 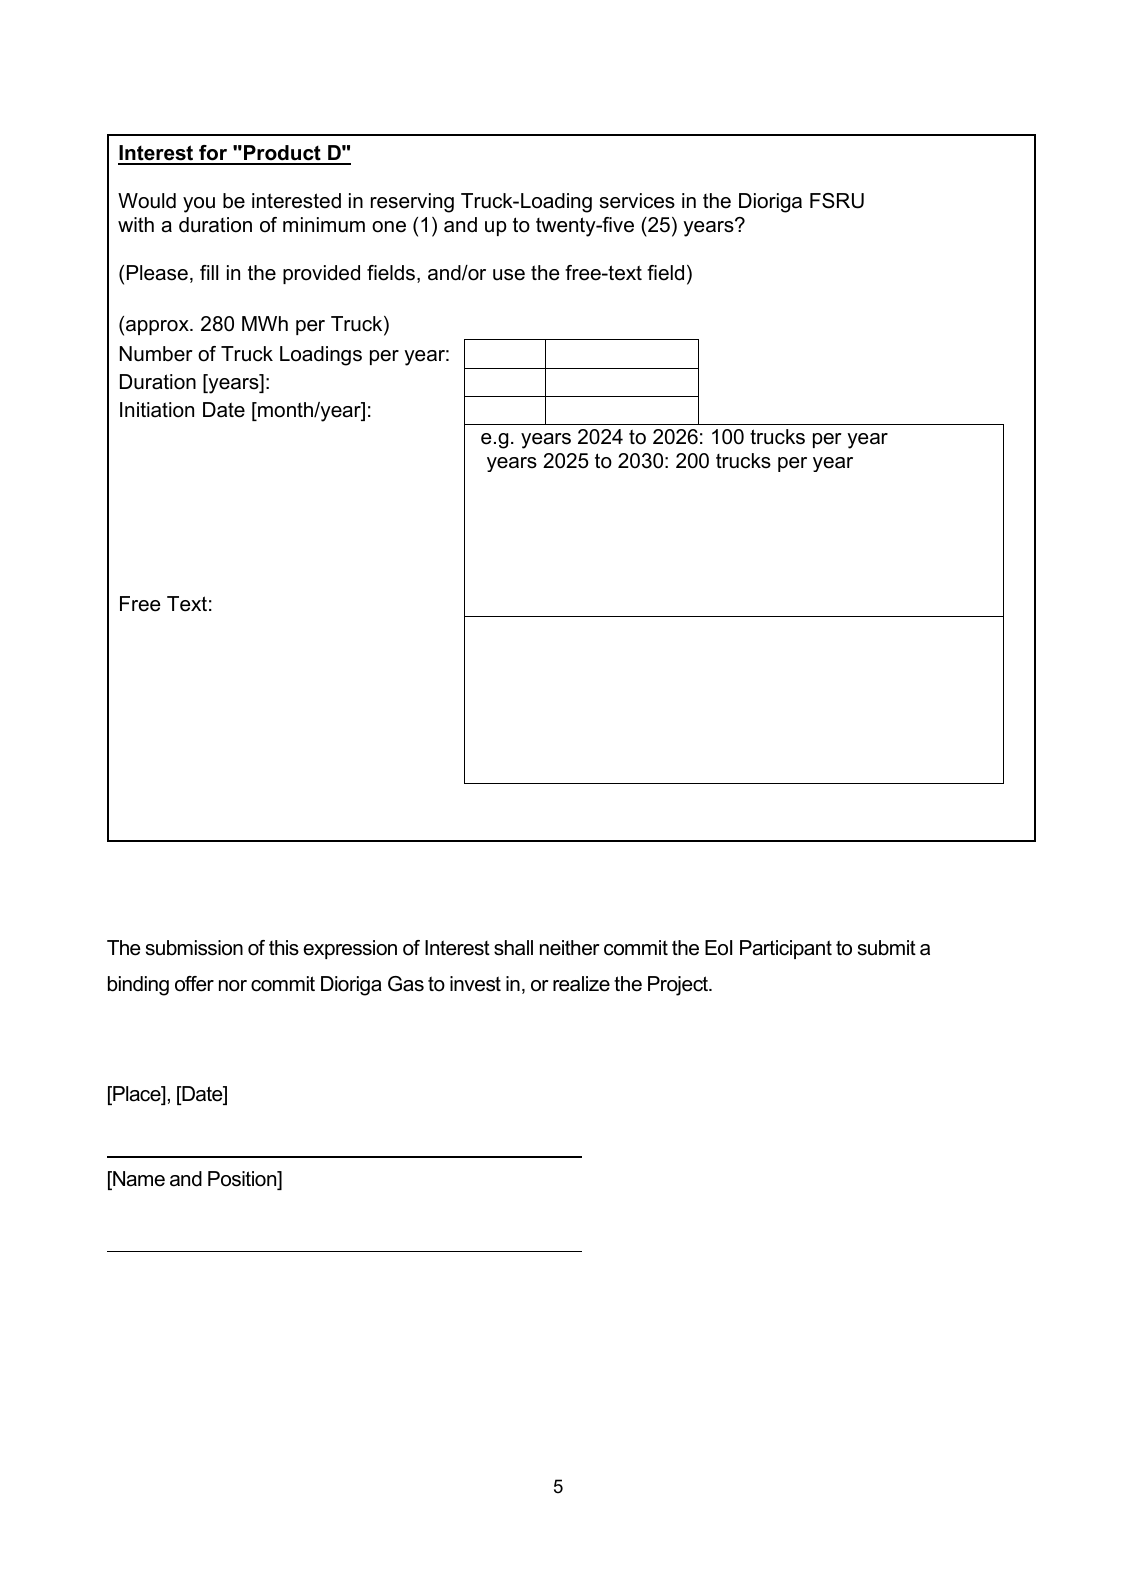 What do you see at coordinates (513, 948) in the document?
I see `shall` at bounding box center [513, 948].
